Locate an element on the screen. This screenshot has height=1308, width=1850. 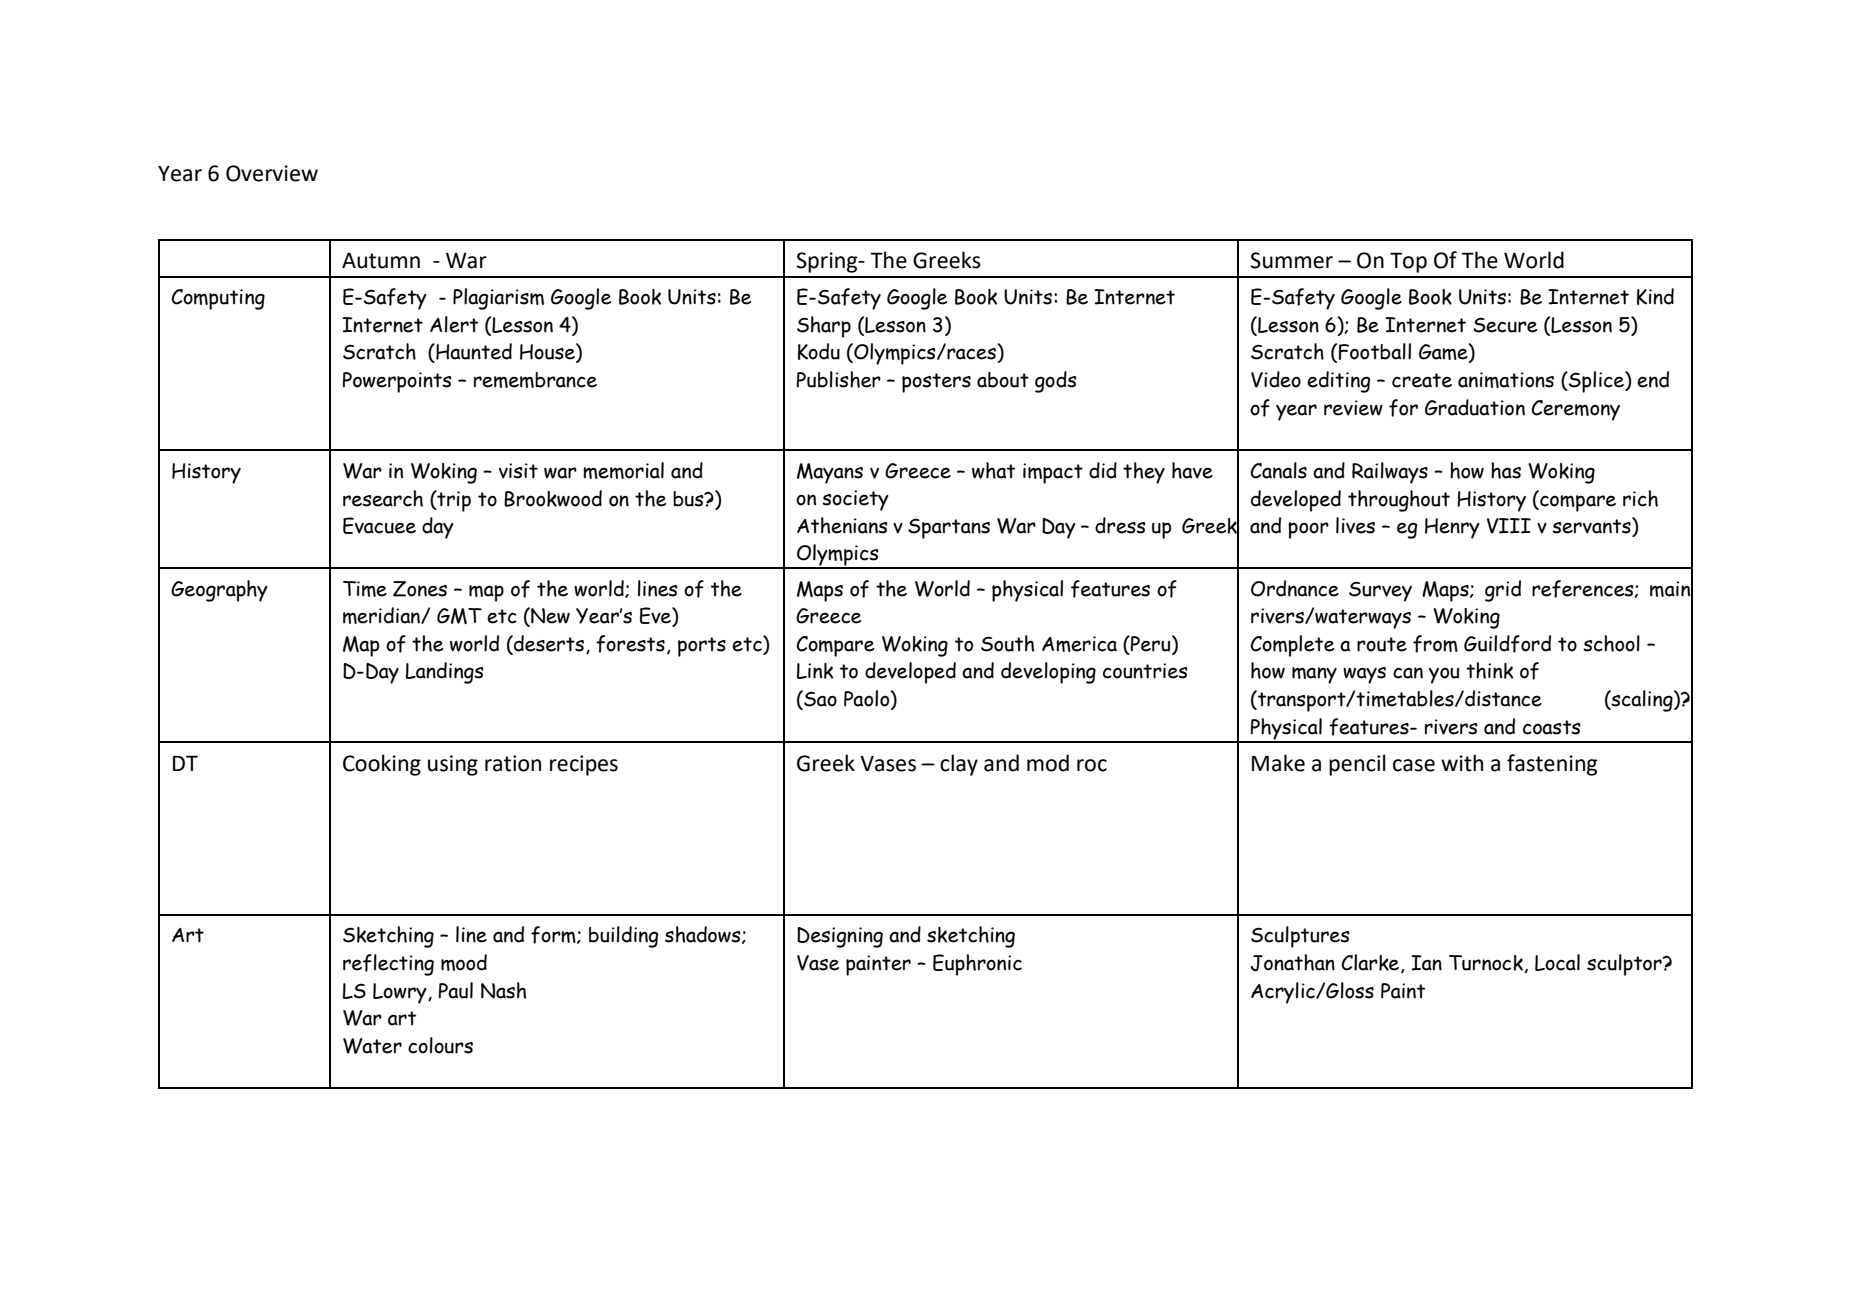
GMT is located at coordinates (459, 616).
